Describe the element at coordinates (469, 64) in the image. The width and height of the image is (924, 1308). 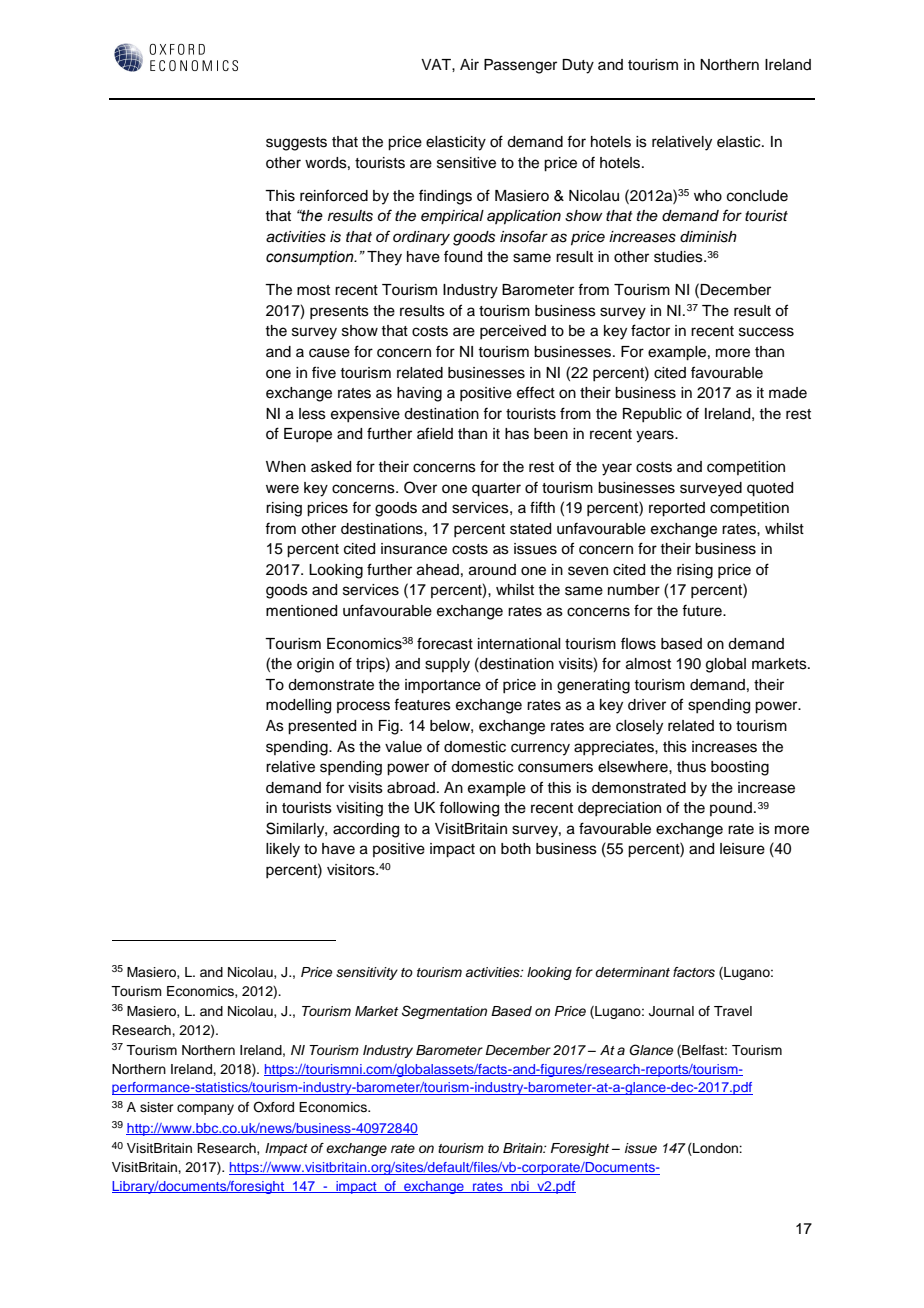
I see `Air` at that location.
